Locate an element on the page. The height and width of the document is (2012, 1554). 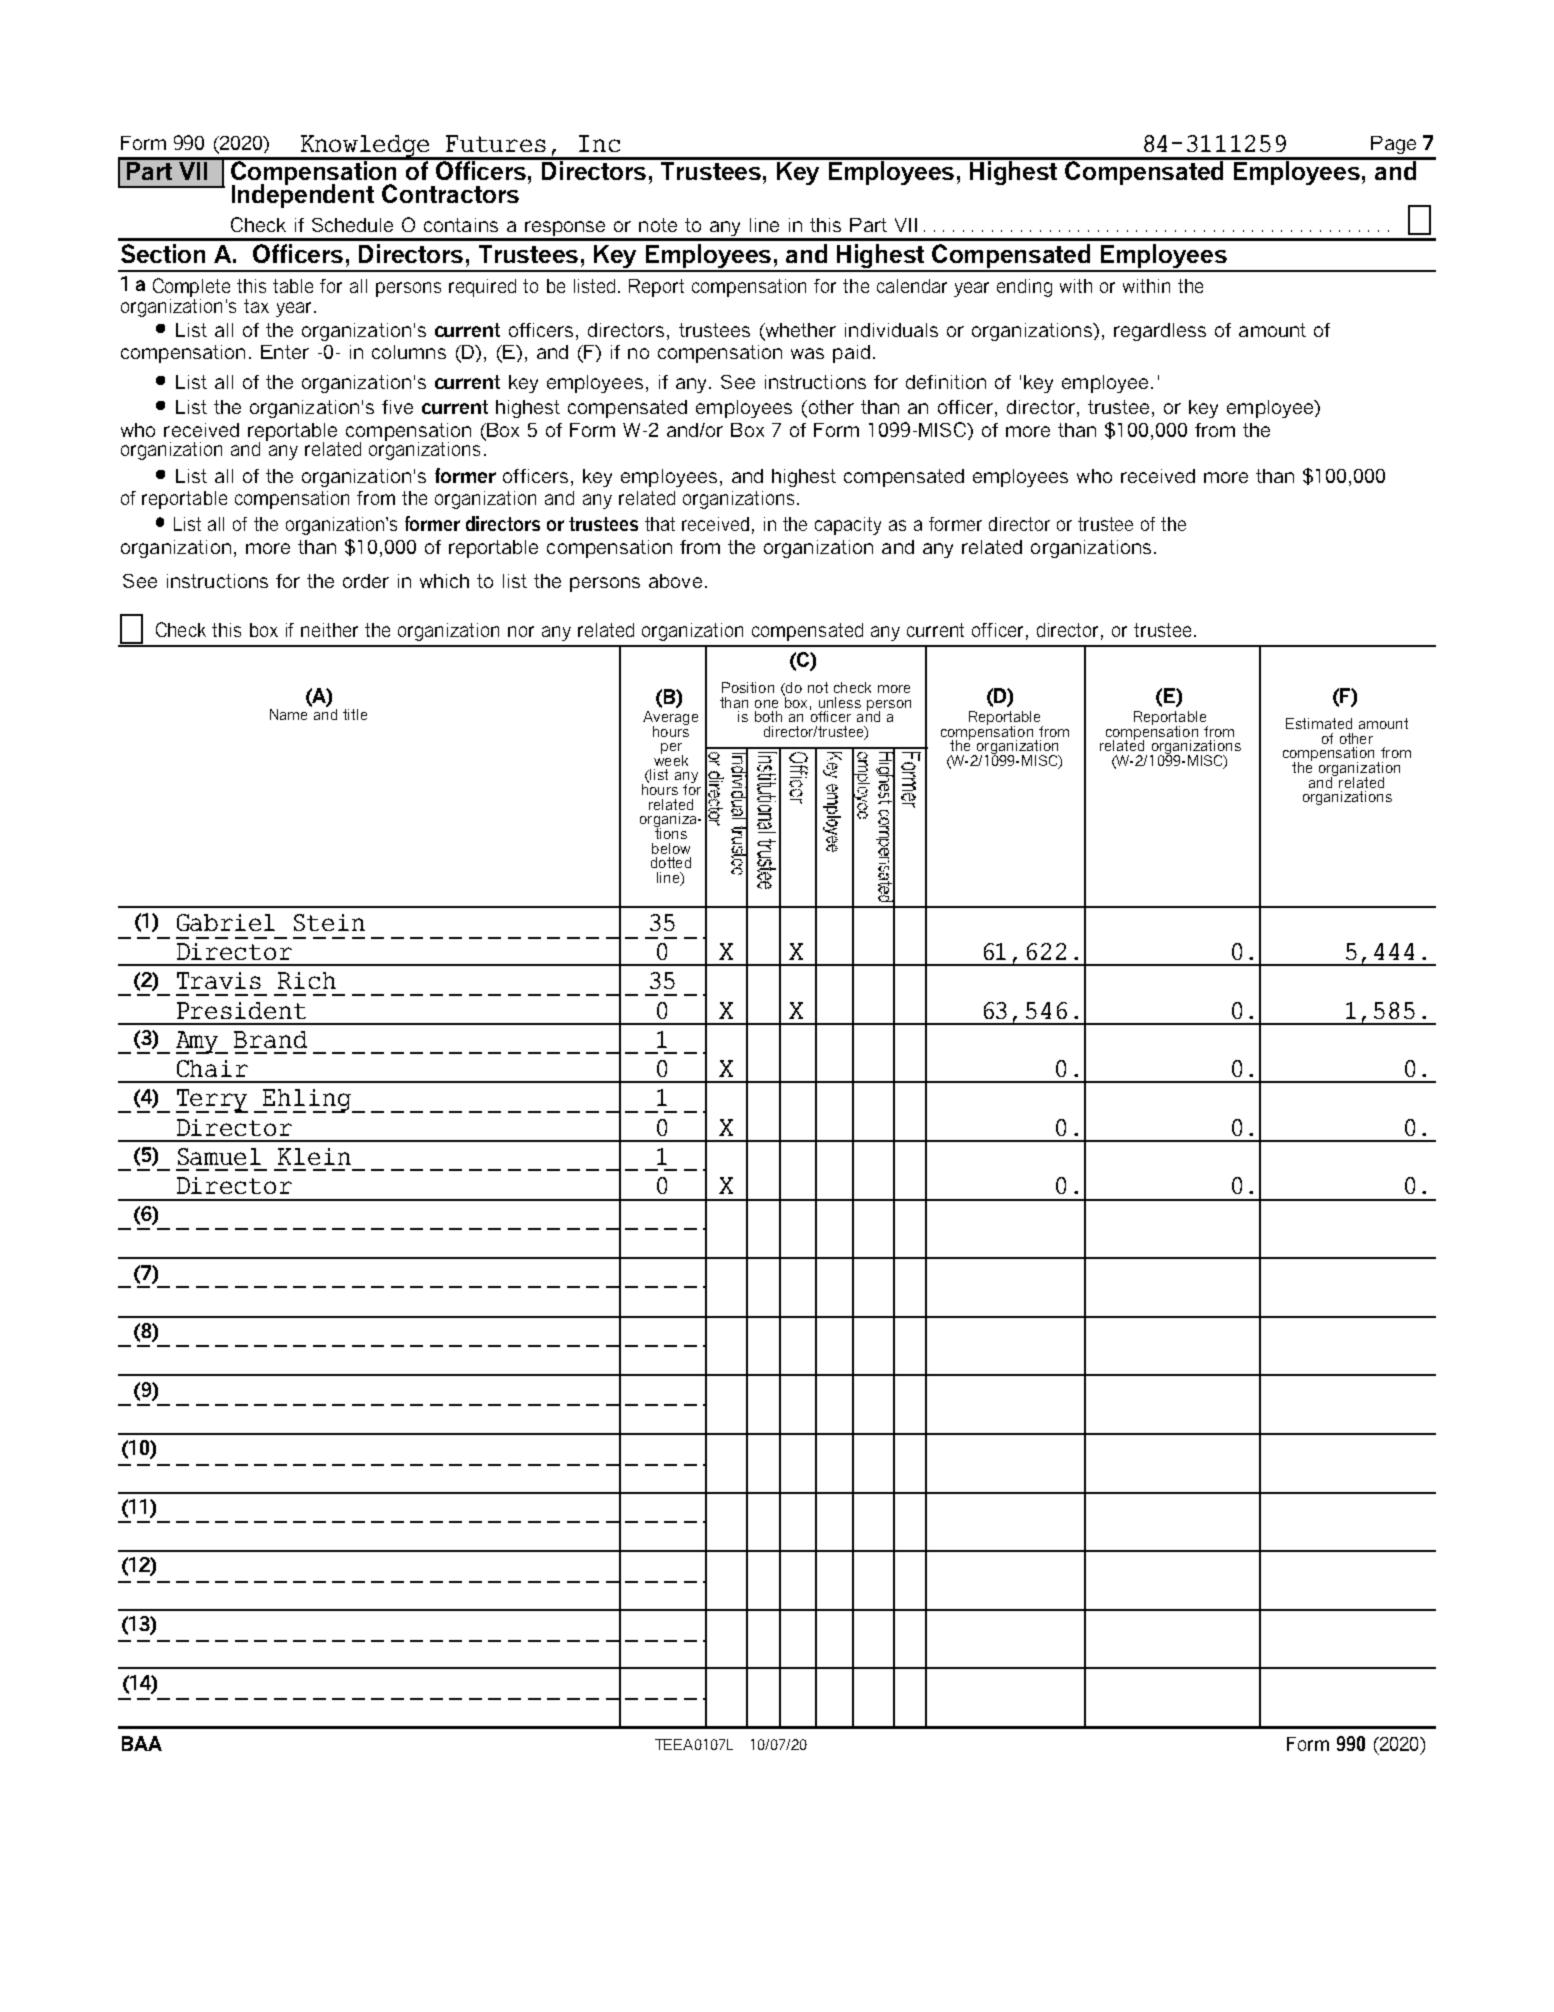
Independent is located at coordinates (303, 195).
